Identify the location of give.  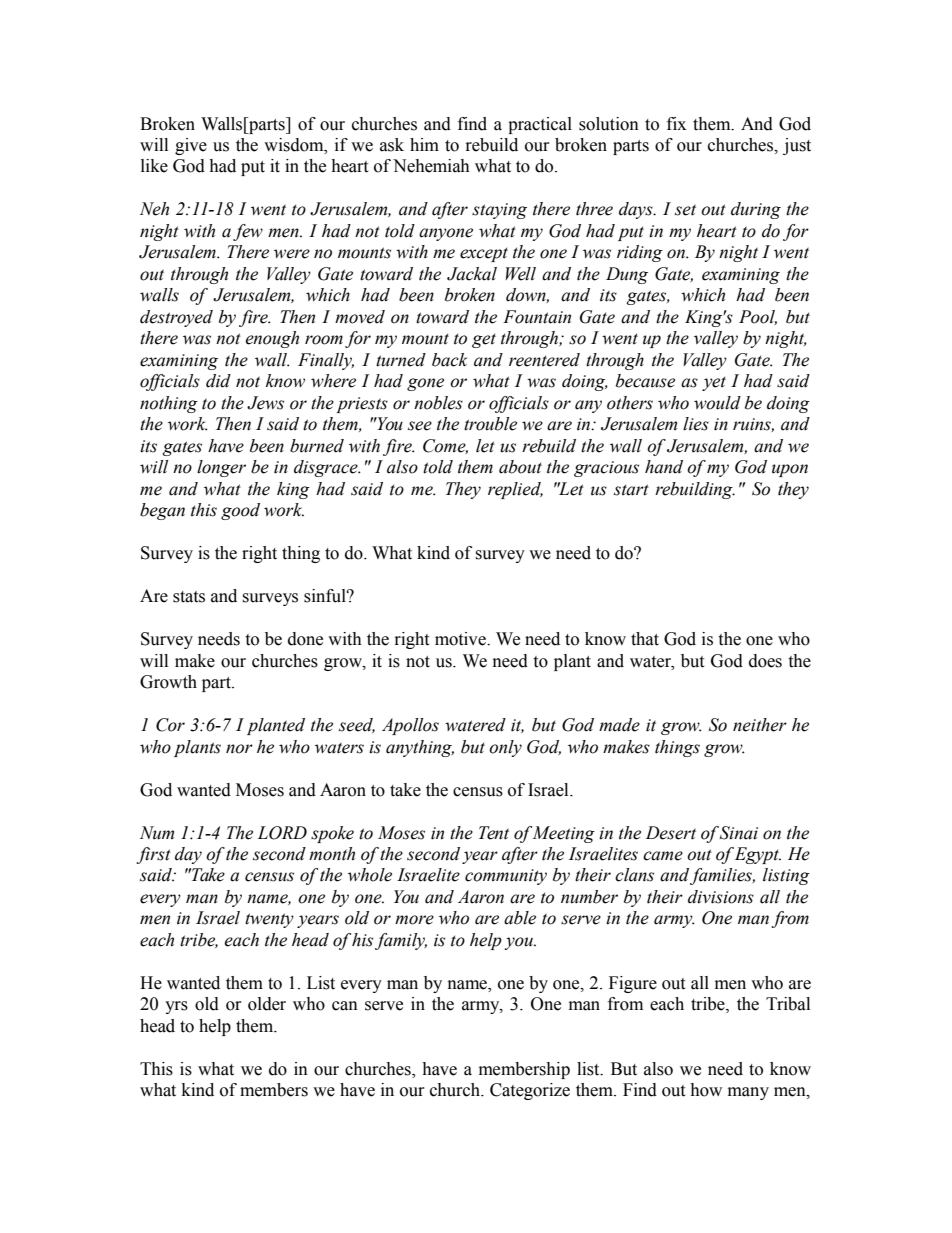
(191, 146).
